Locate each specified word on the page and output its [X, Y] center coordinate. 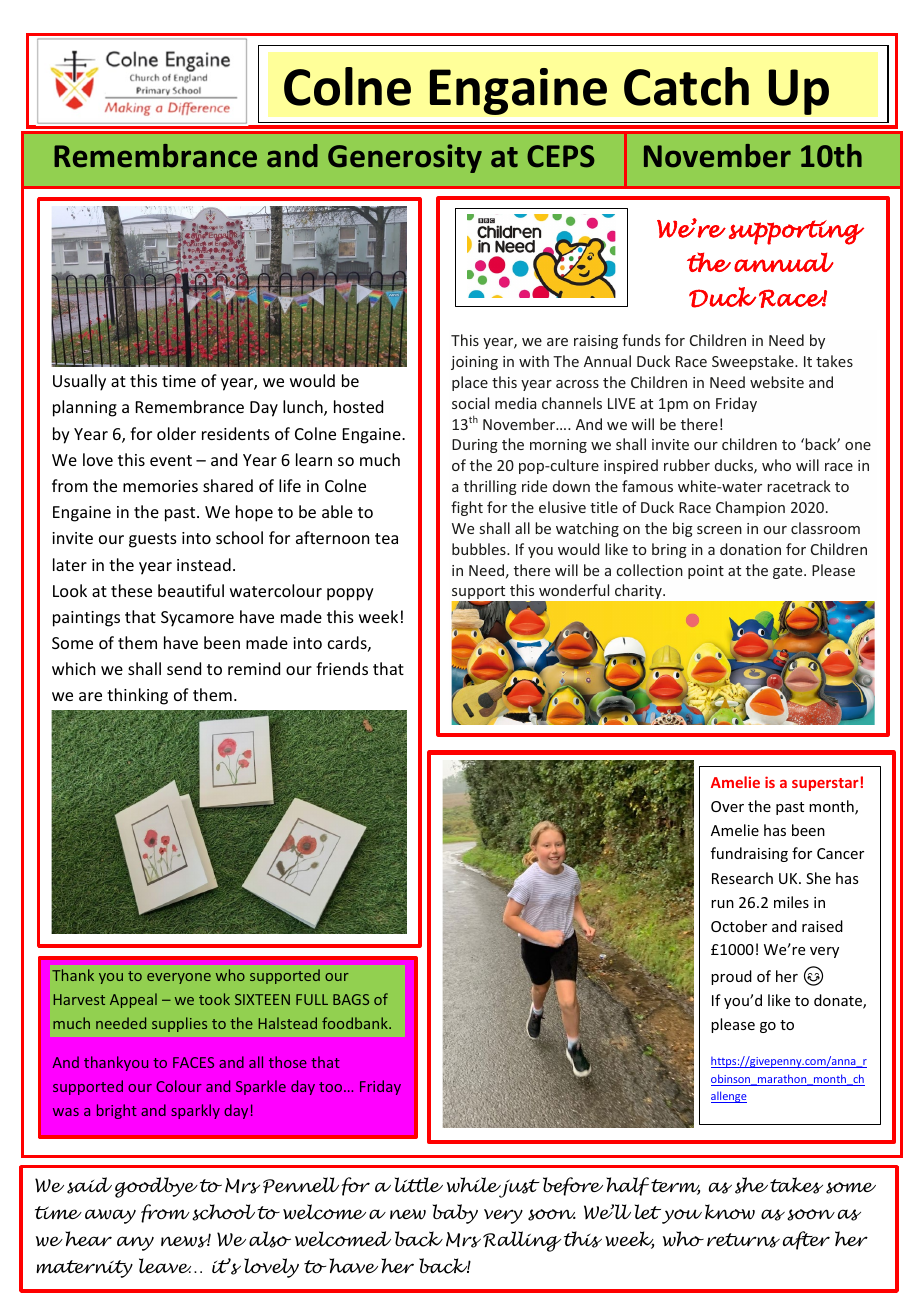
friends [342, 668]
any [135, 1243]
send [184, 668]
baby [455, 1214]
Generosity [405, 158]
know [730, 1212]
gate [789, 572]
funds [641, 340]
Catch [686, 86]
